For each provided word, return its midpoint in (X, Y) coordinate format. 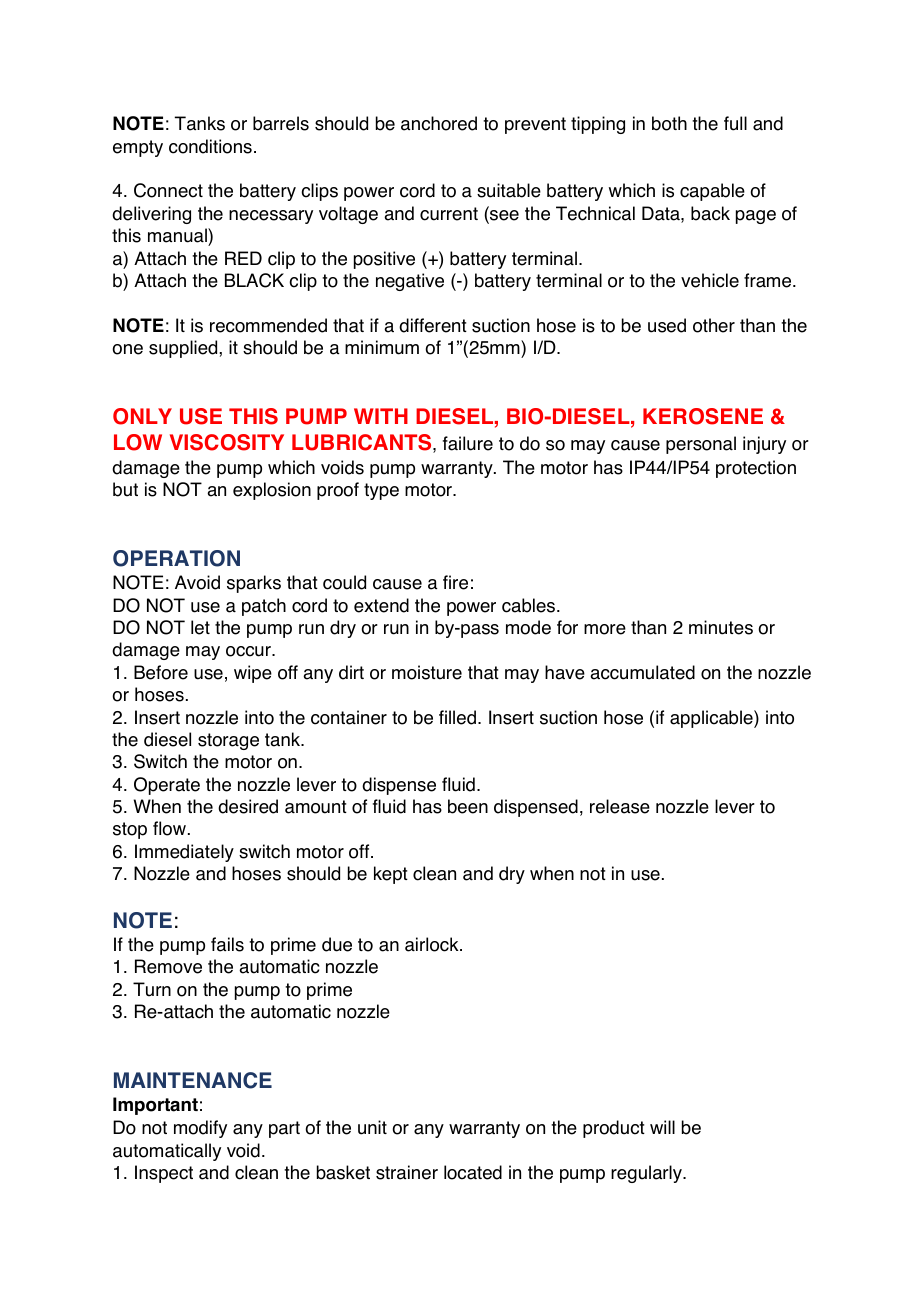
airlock (433, 944)
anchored (439, 123)
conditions (210, 146)
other (714, 325)
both (669, 123)
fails (227, 944)
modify (200, 1129)
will (662, 1127)
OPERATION (176, 558)
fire (455, 582)
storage (228, 741)
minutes (721, 627)
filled (457, 717)
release (620, 806)
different (433, 325)
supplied (184, 349)
